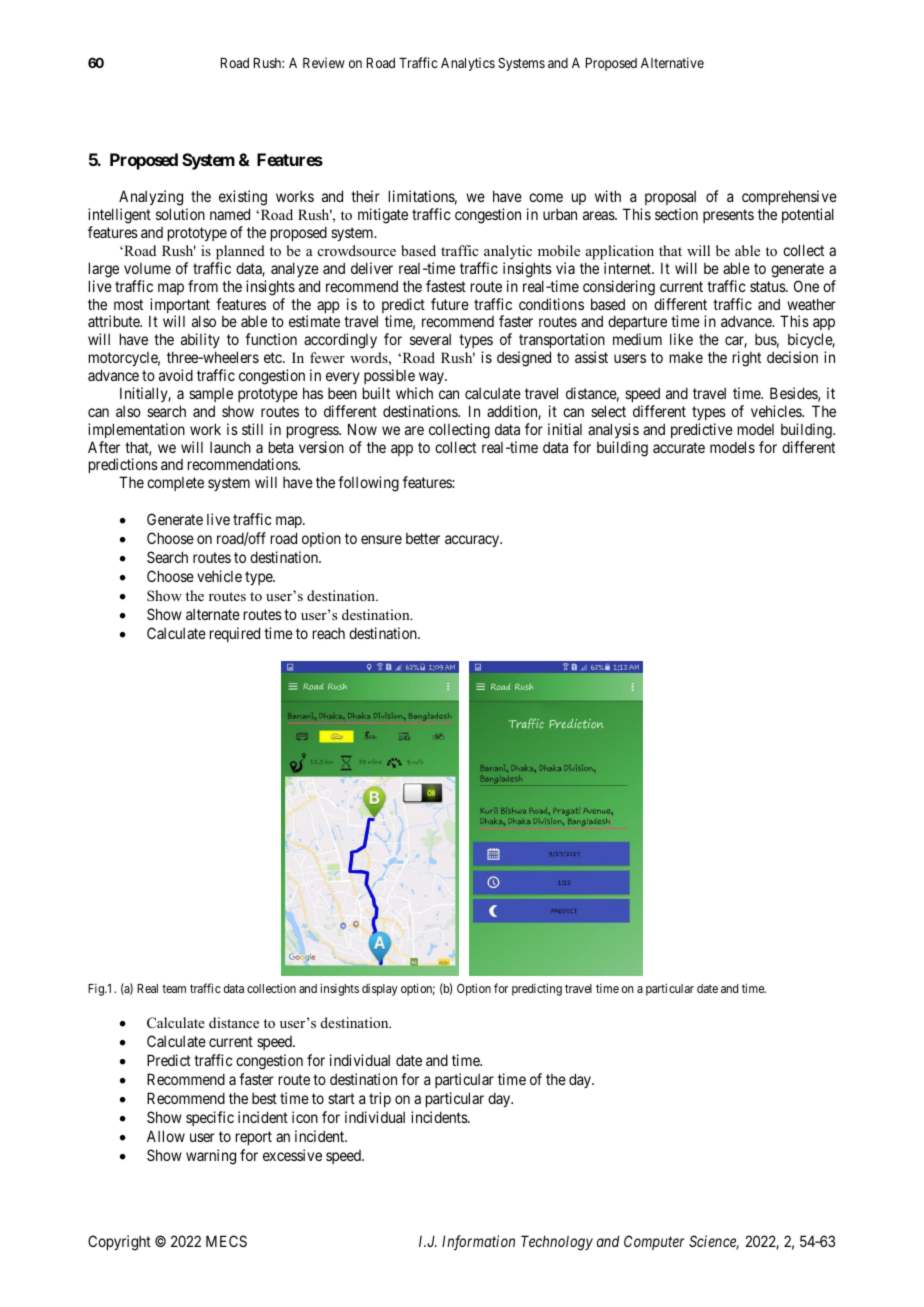 This screenshot has height=1307, width=924. What do you see at coordinates (672, 62) in the screenshot?
I see `Alternative` at bounding box center [672, 62].
